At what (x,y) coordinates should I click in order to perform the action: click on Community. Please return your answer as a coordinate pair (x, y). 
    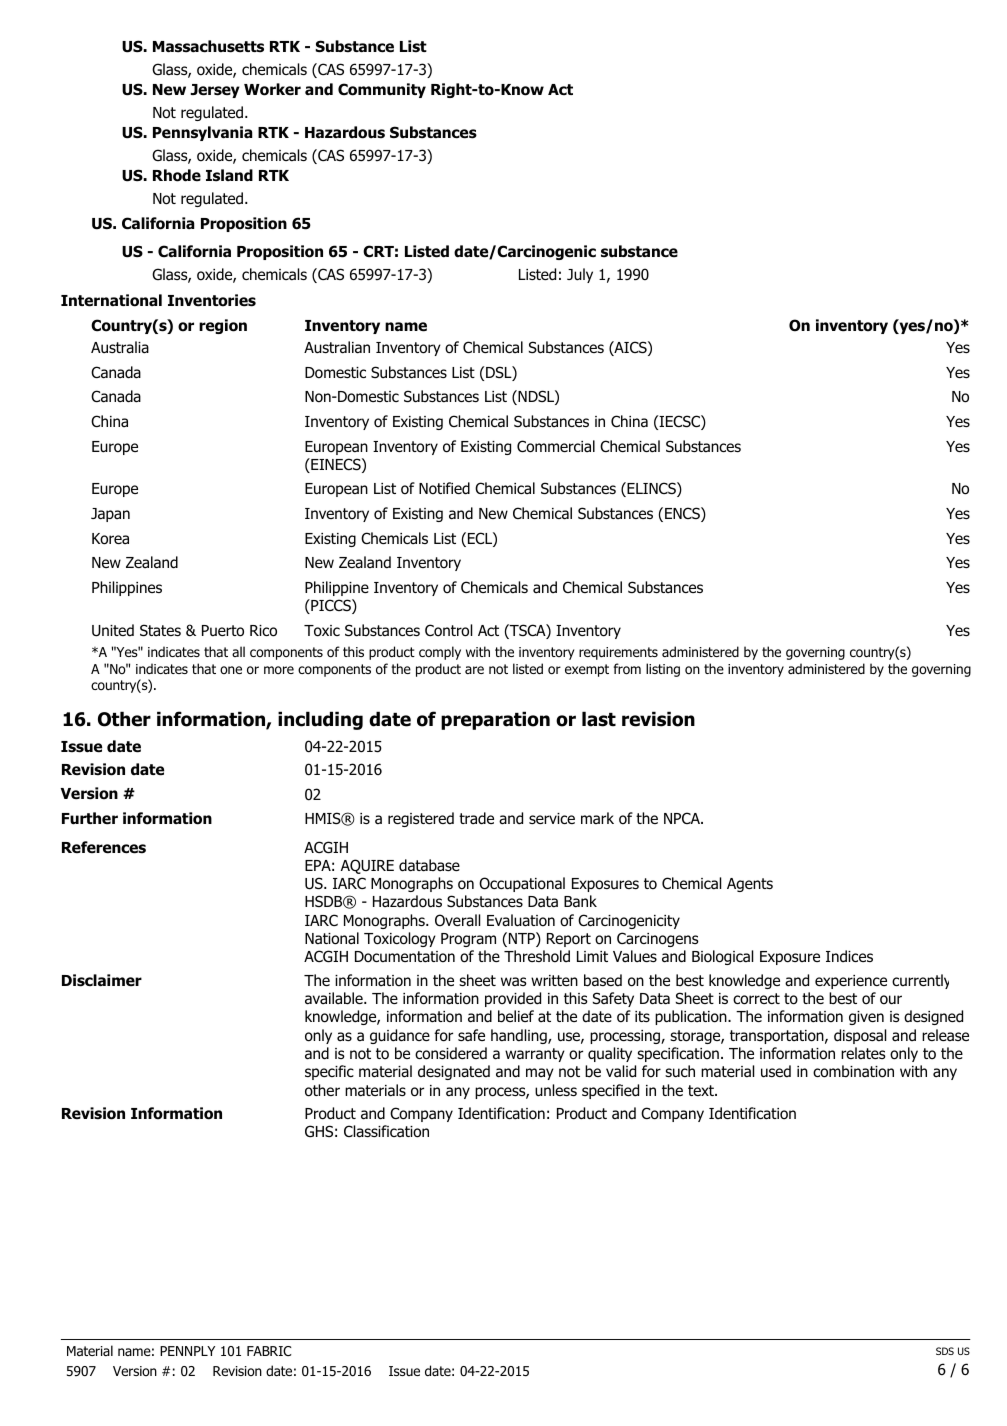
    Looking at the image, I should click on (382, 90).
